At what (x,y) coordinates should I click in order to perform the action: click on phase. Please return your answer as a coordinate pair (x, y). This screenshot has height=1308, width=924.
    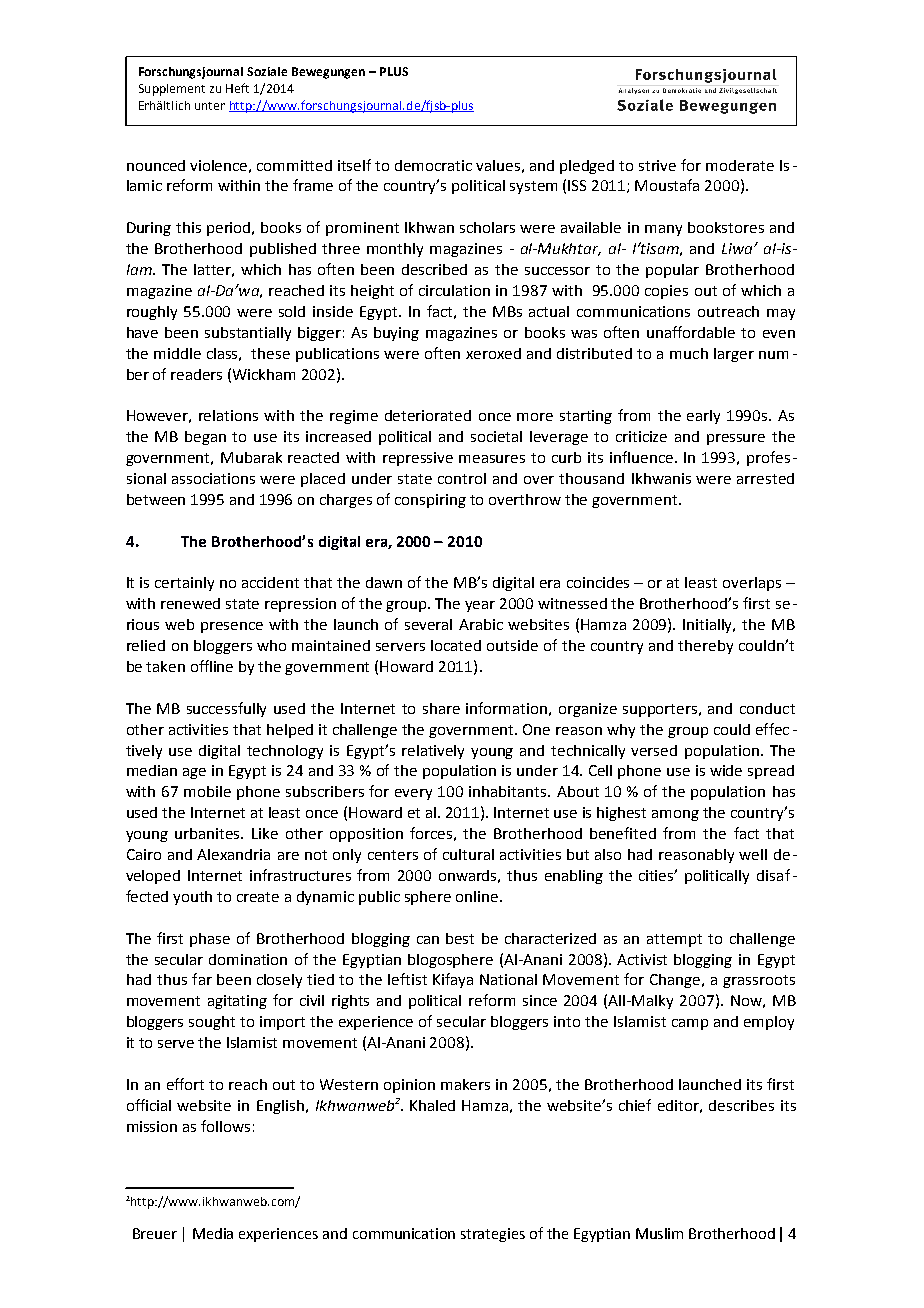
    Looking at the image, I should click on (210, 940).
